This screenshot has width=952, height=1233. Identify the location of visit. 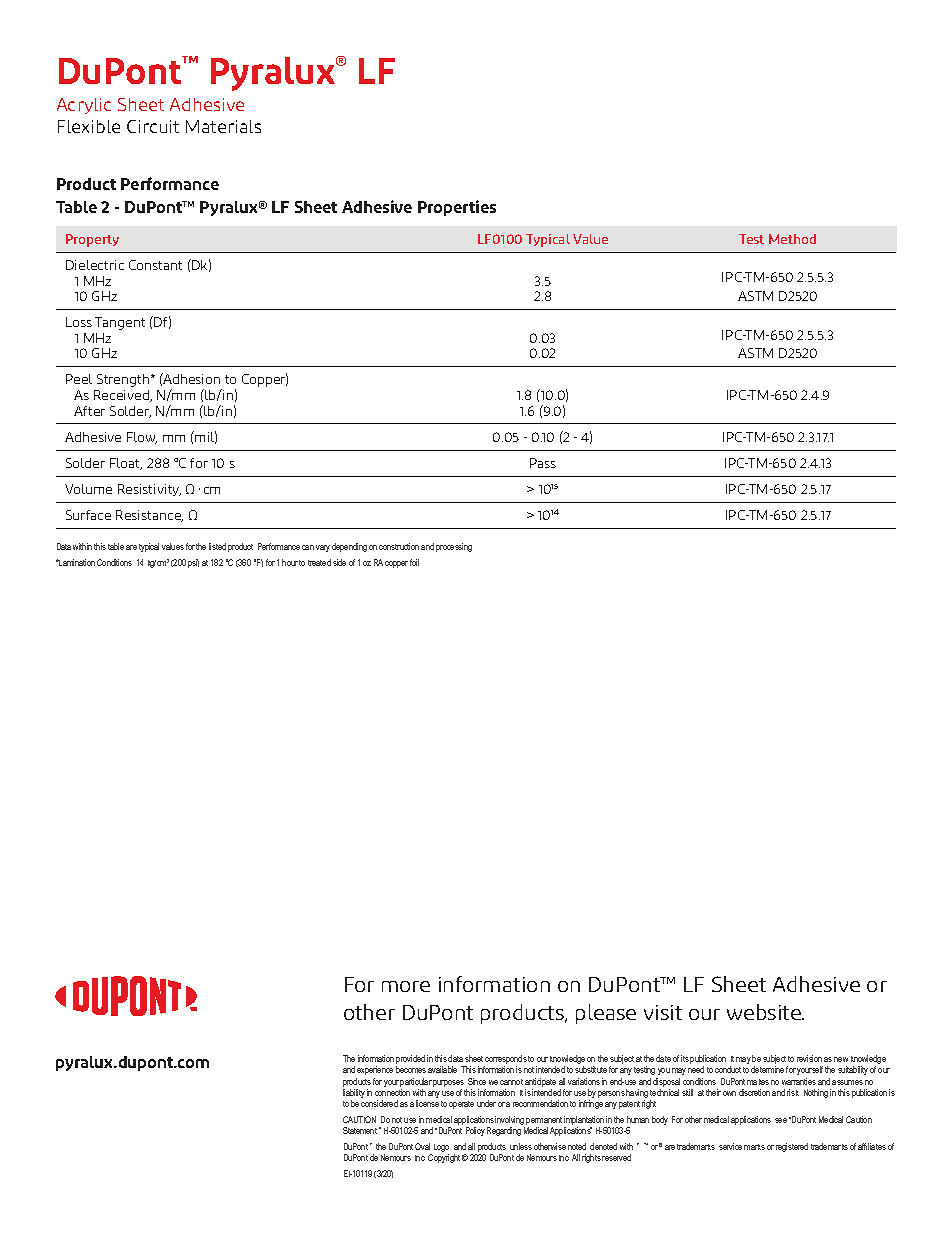
(663, 1012).
